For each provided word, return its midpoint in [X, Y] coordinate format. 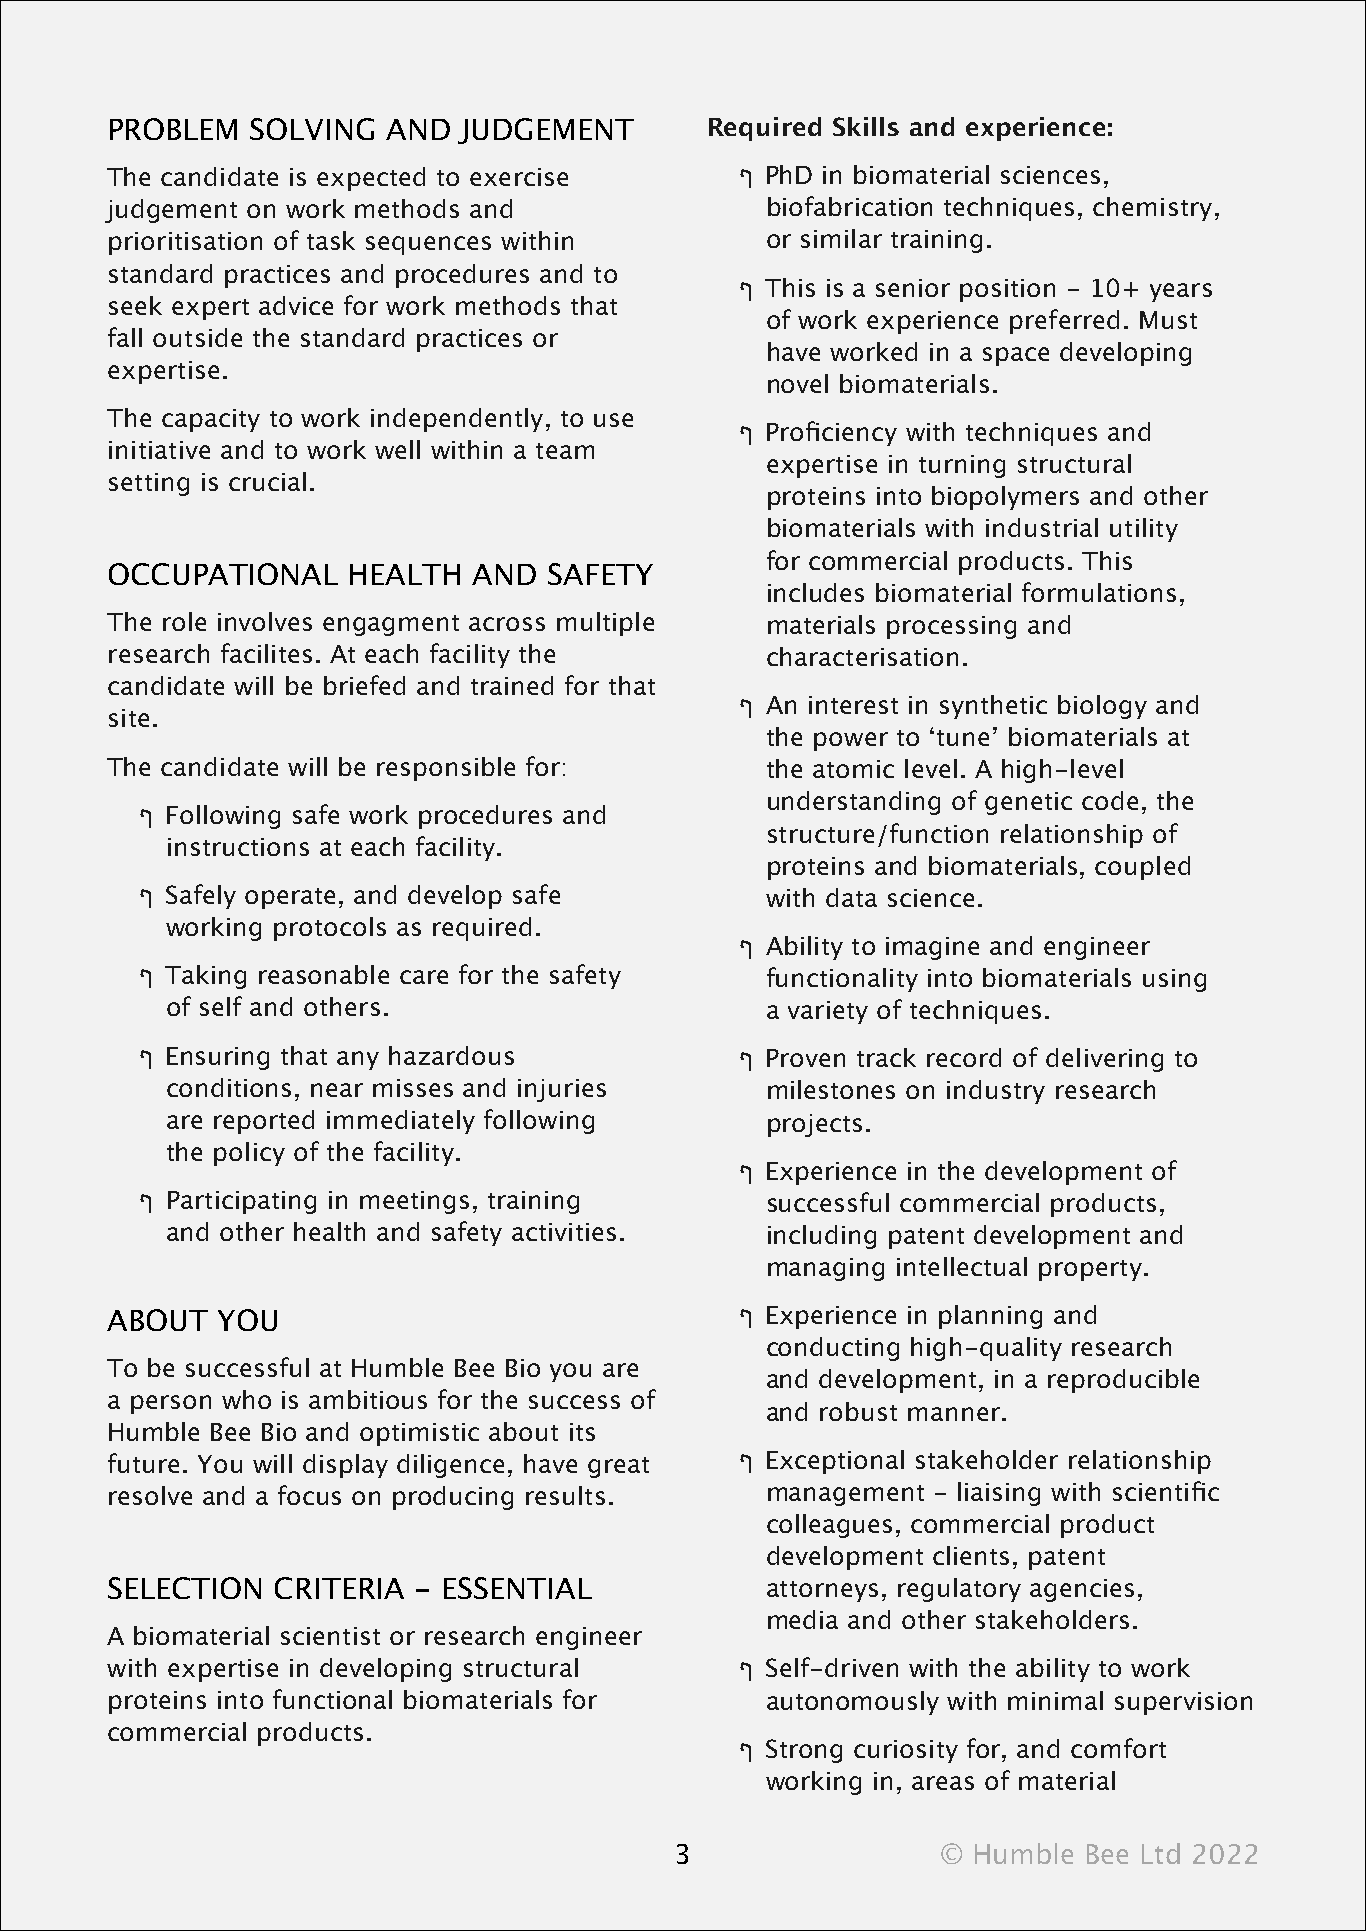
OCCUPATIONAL [223, 574]
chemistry [1152, 209]
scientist [330, 1636]
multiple [605, 624]
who [246, 1399]
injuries [562, 1090]
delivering [1104, 1060]
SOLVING [312, 129]
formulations [1099, 592]
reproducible [1123, 1381]
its [582, 1432]
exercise [519, 177]
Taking [205, 977]
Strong [804, 1751]
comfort [1118, 1748]
